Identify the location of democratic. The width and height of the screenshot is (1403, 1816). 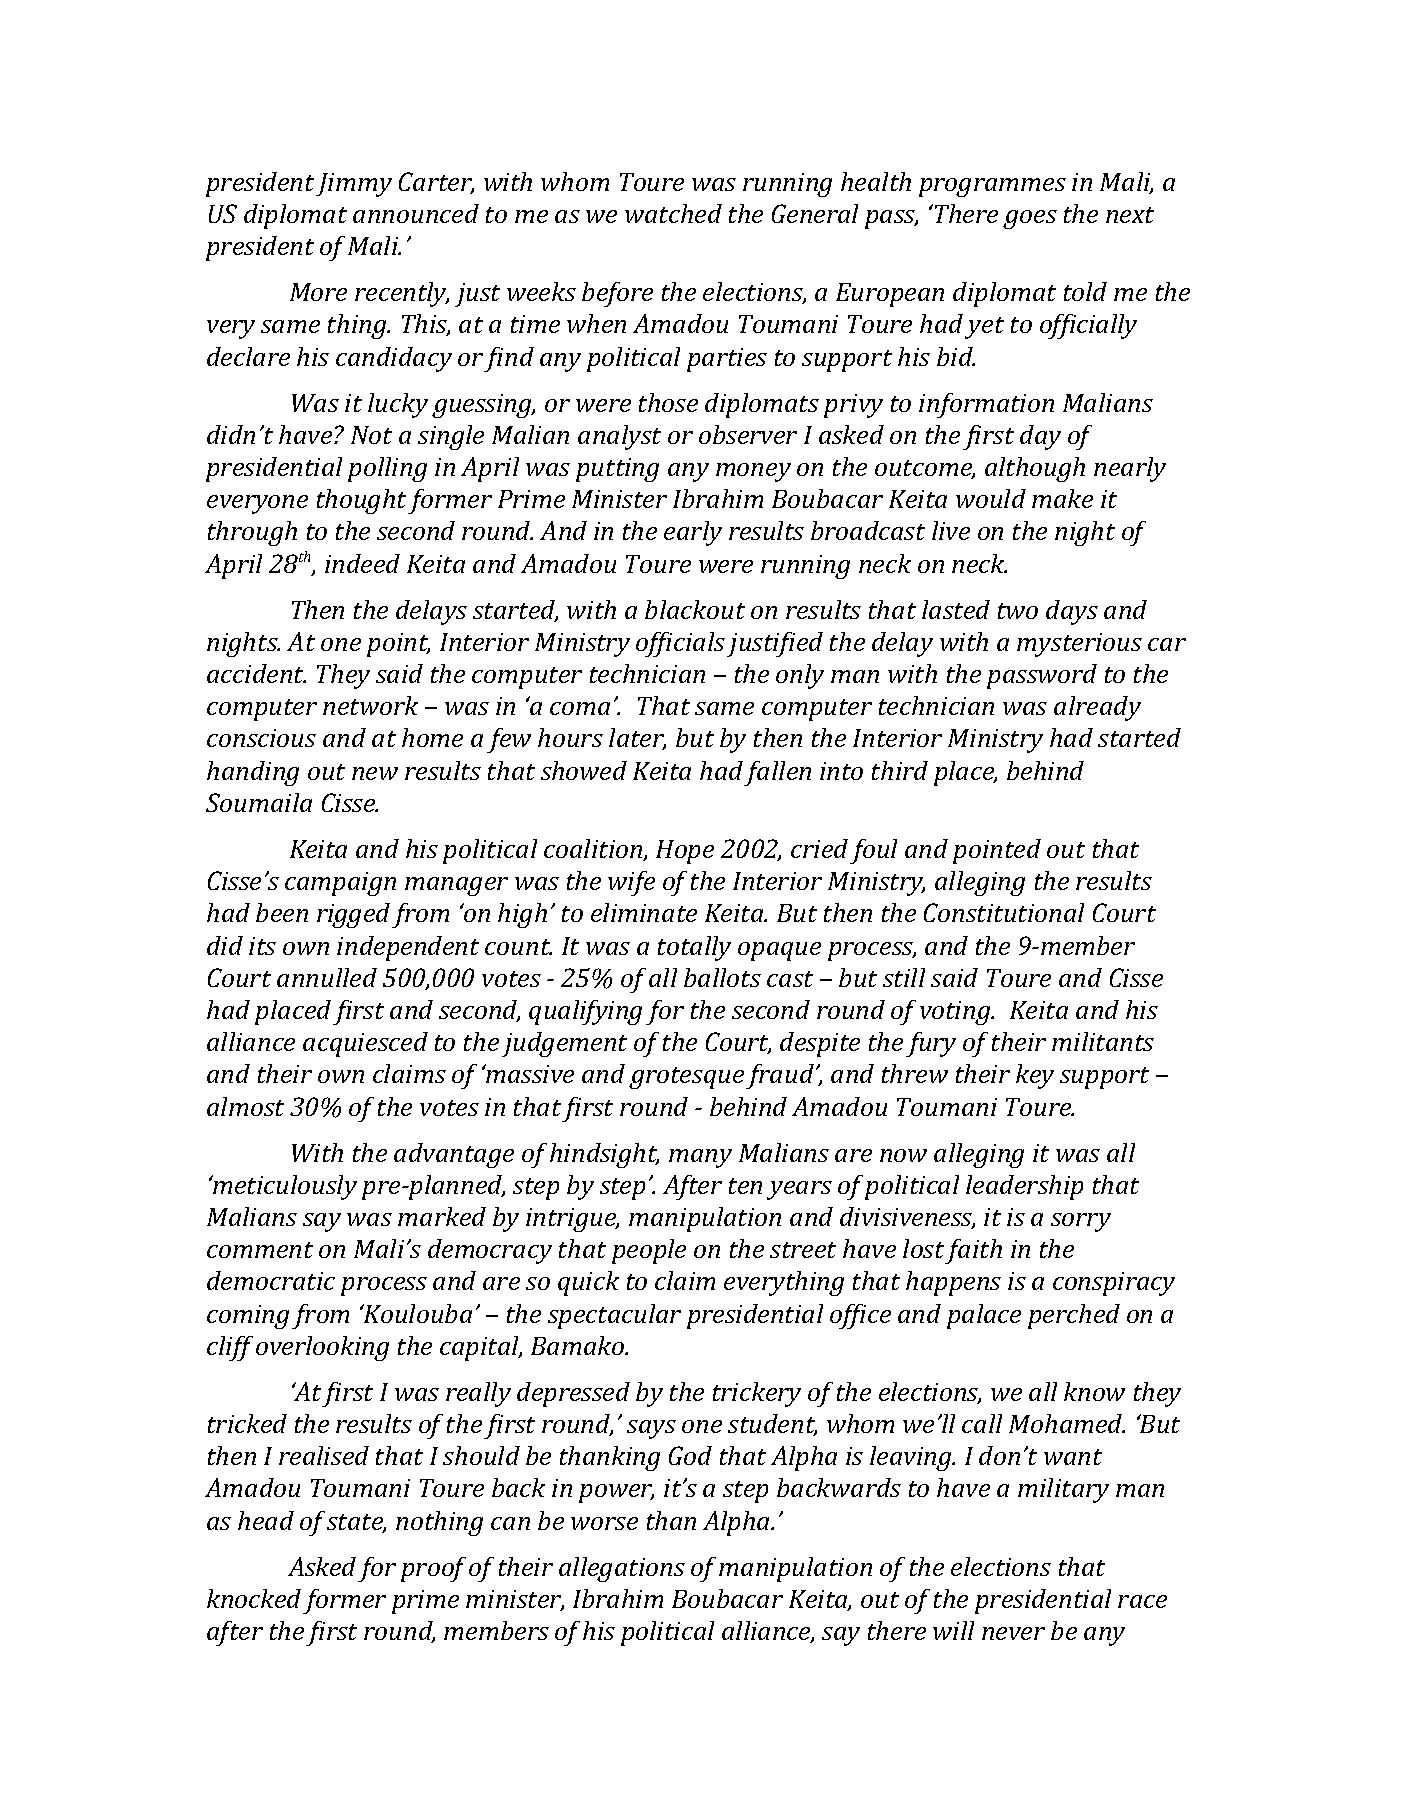
(271, 1280).
